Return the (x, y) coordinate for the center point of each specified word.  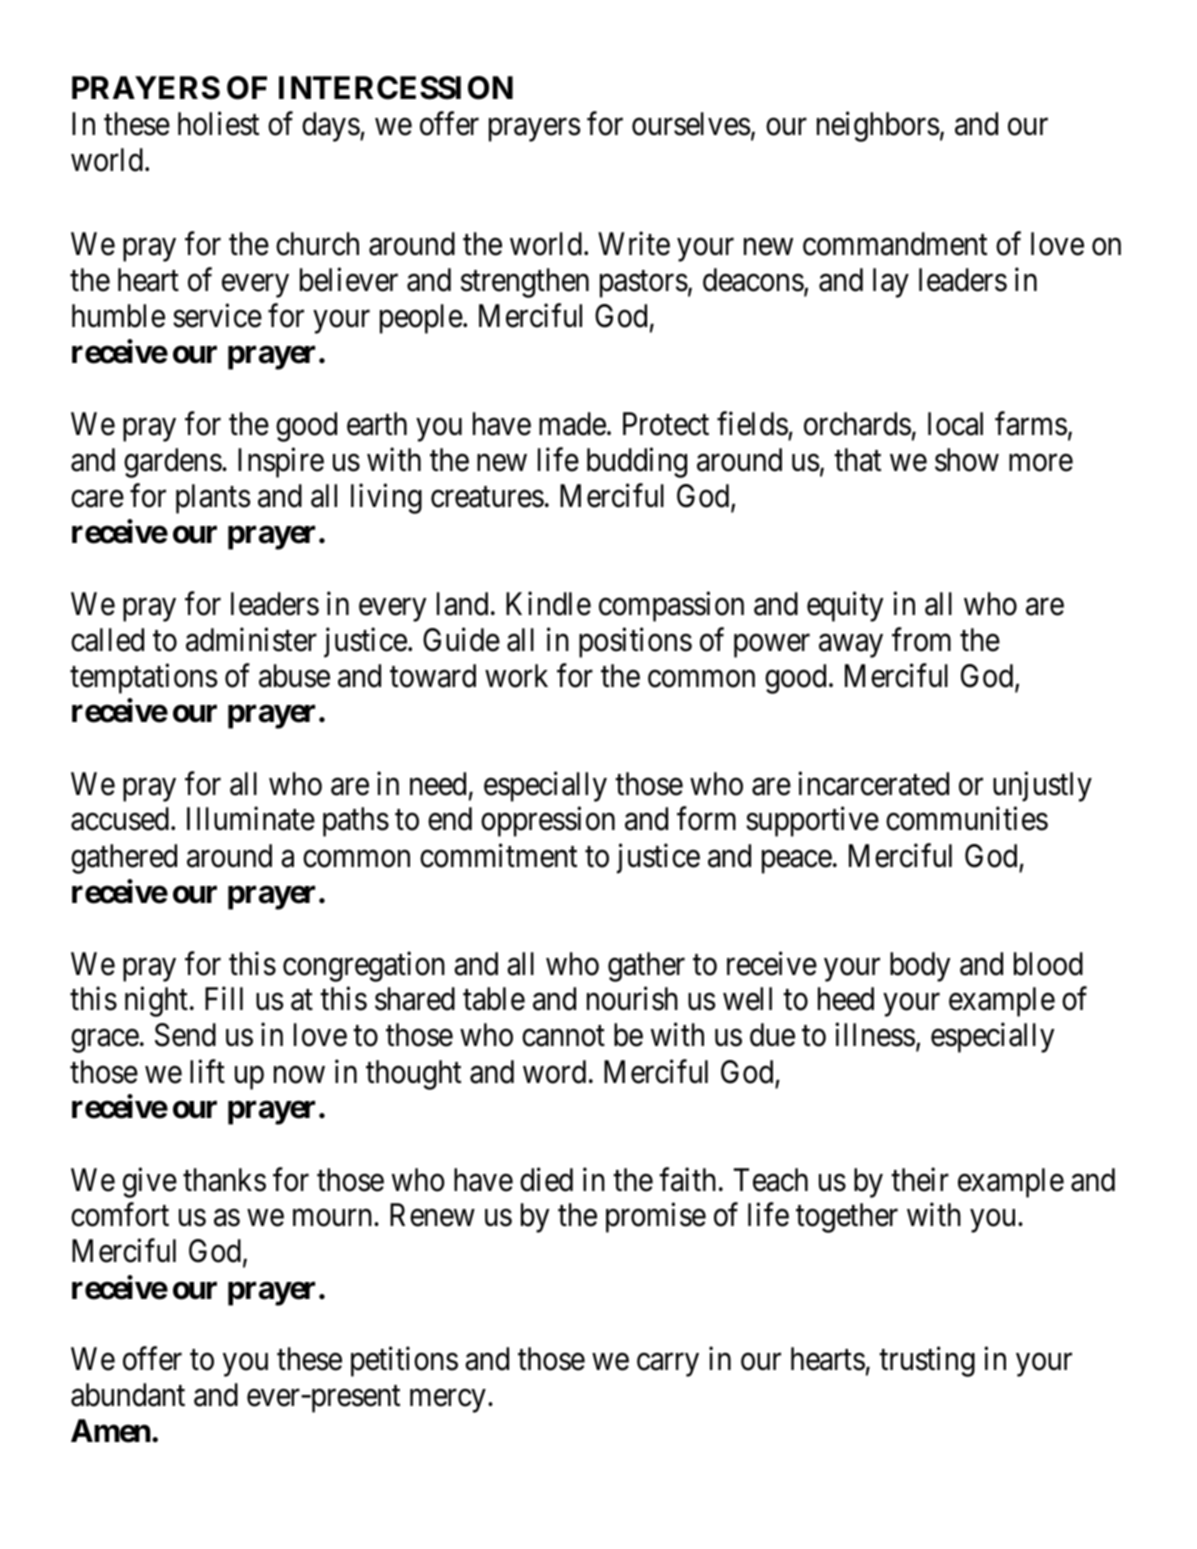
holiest (218, 124)
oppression (548, 822)
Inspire (281, 462)
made (572, 424)
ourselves (691, 124)
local (955, 424)
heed (846, 999)
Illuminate (251, 819)
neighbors (878, 127)
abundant (128, 1395)
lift (207, 1071)
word (554, 1072)
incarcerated (873, 783)
